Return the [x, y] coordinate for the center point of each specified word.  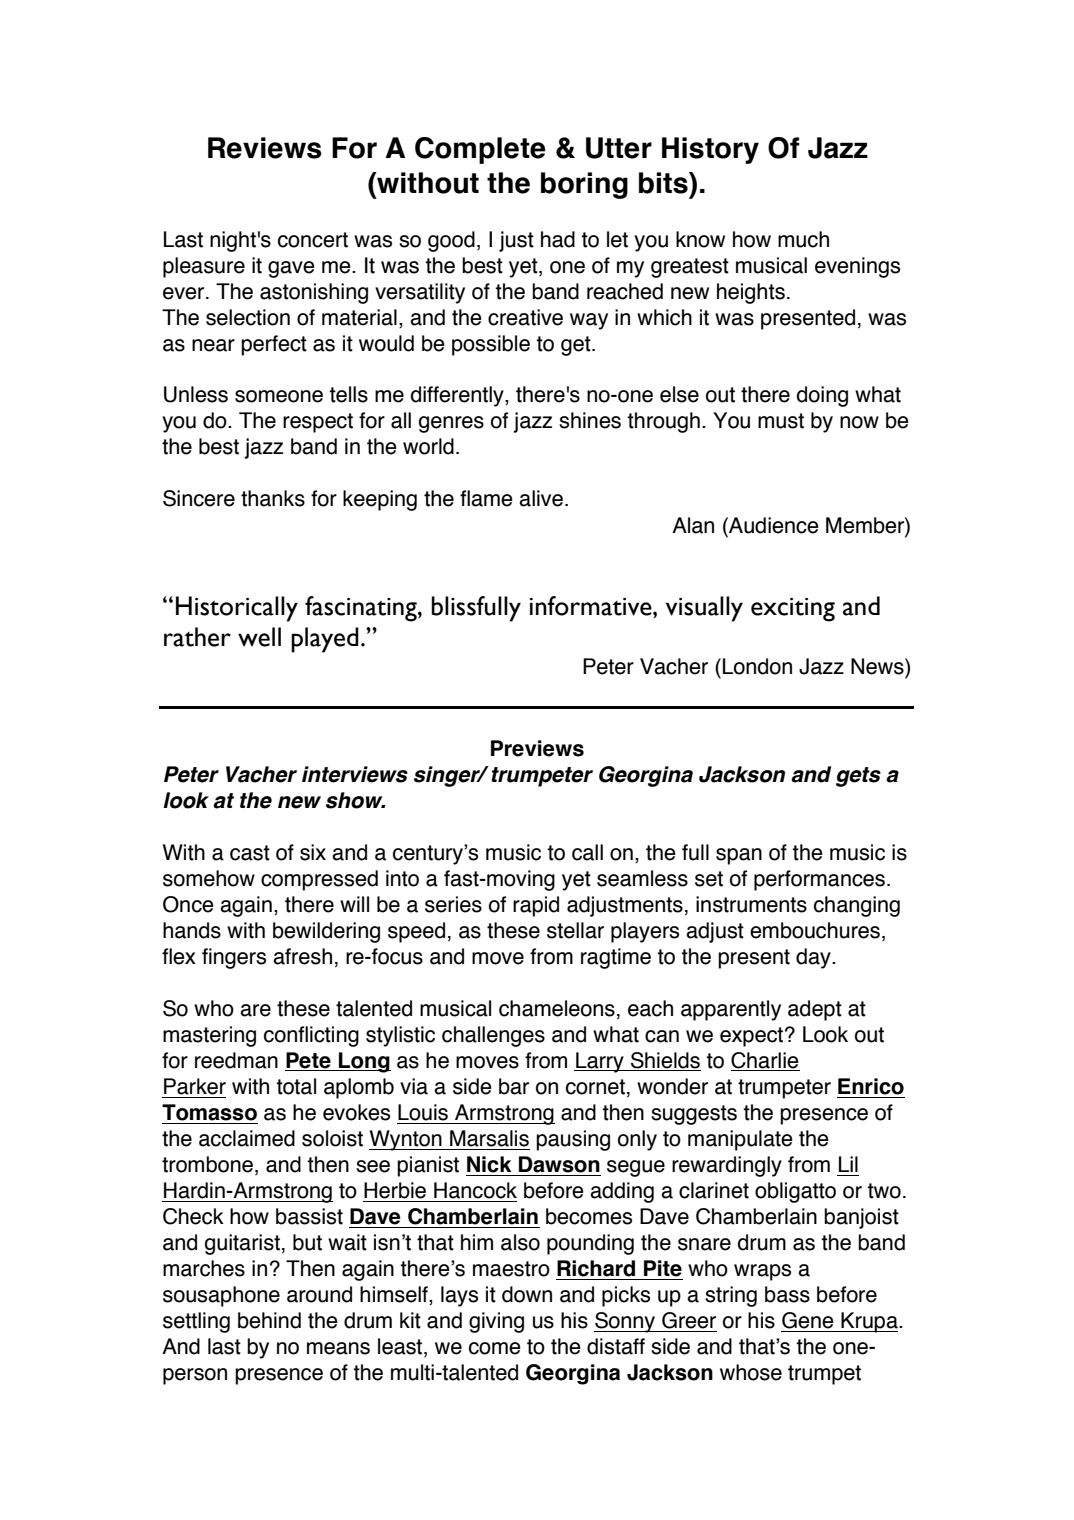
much [803, 239]
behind [269, 1320]
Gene [808, 1320]
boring [584, 185]
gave [291, 269]
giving [496, 1322]
